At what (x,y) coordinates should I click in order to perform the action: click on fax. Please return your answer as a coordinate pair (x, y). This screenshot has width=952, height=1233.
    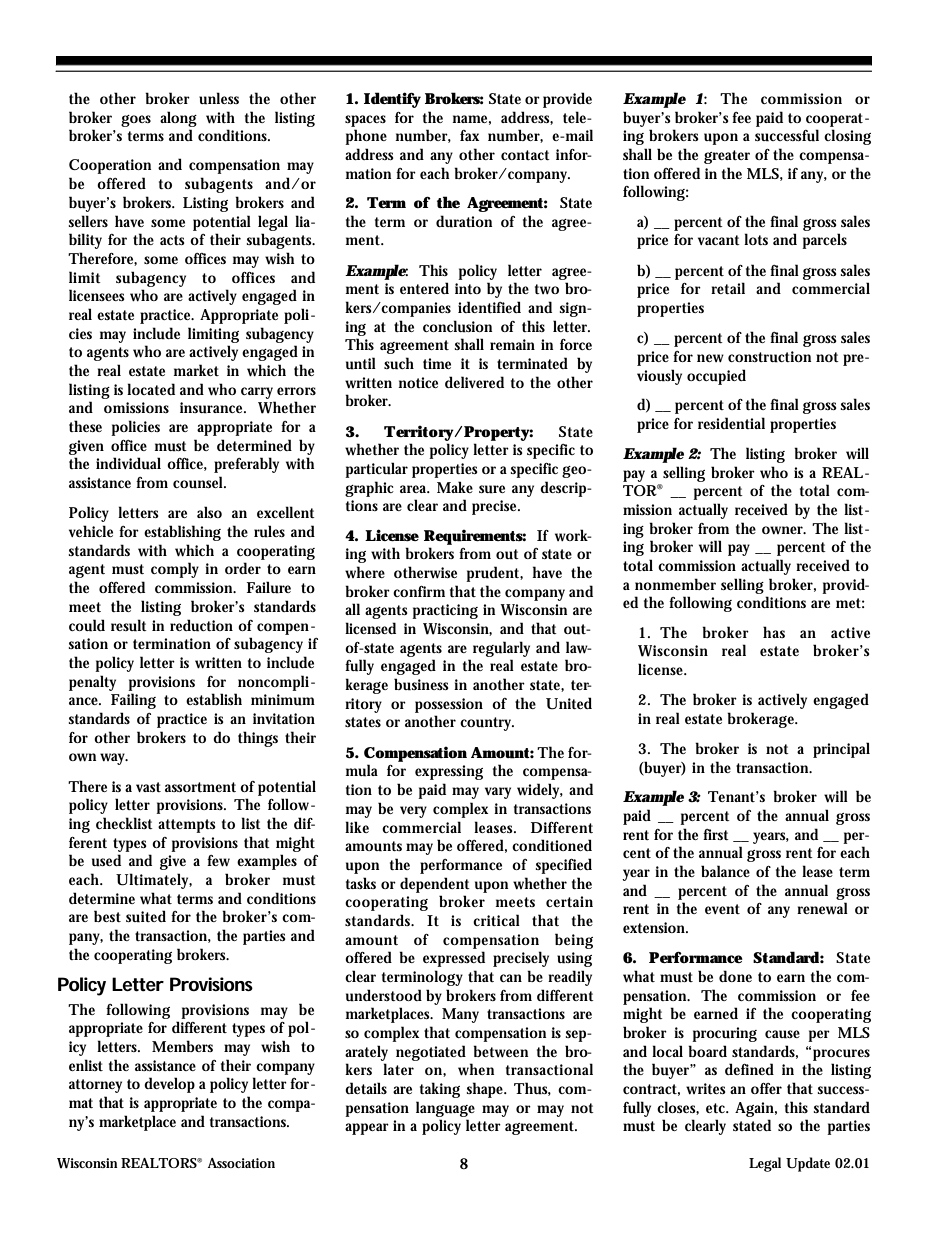
    Looking at the image, I should click on (469, 135).
